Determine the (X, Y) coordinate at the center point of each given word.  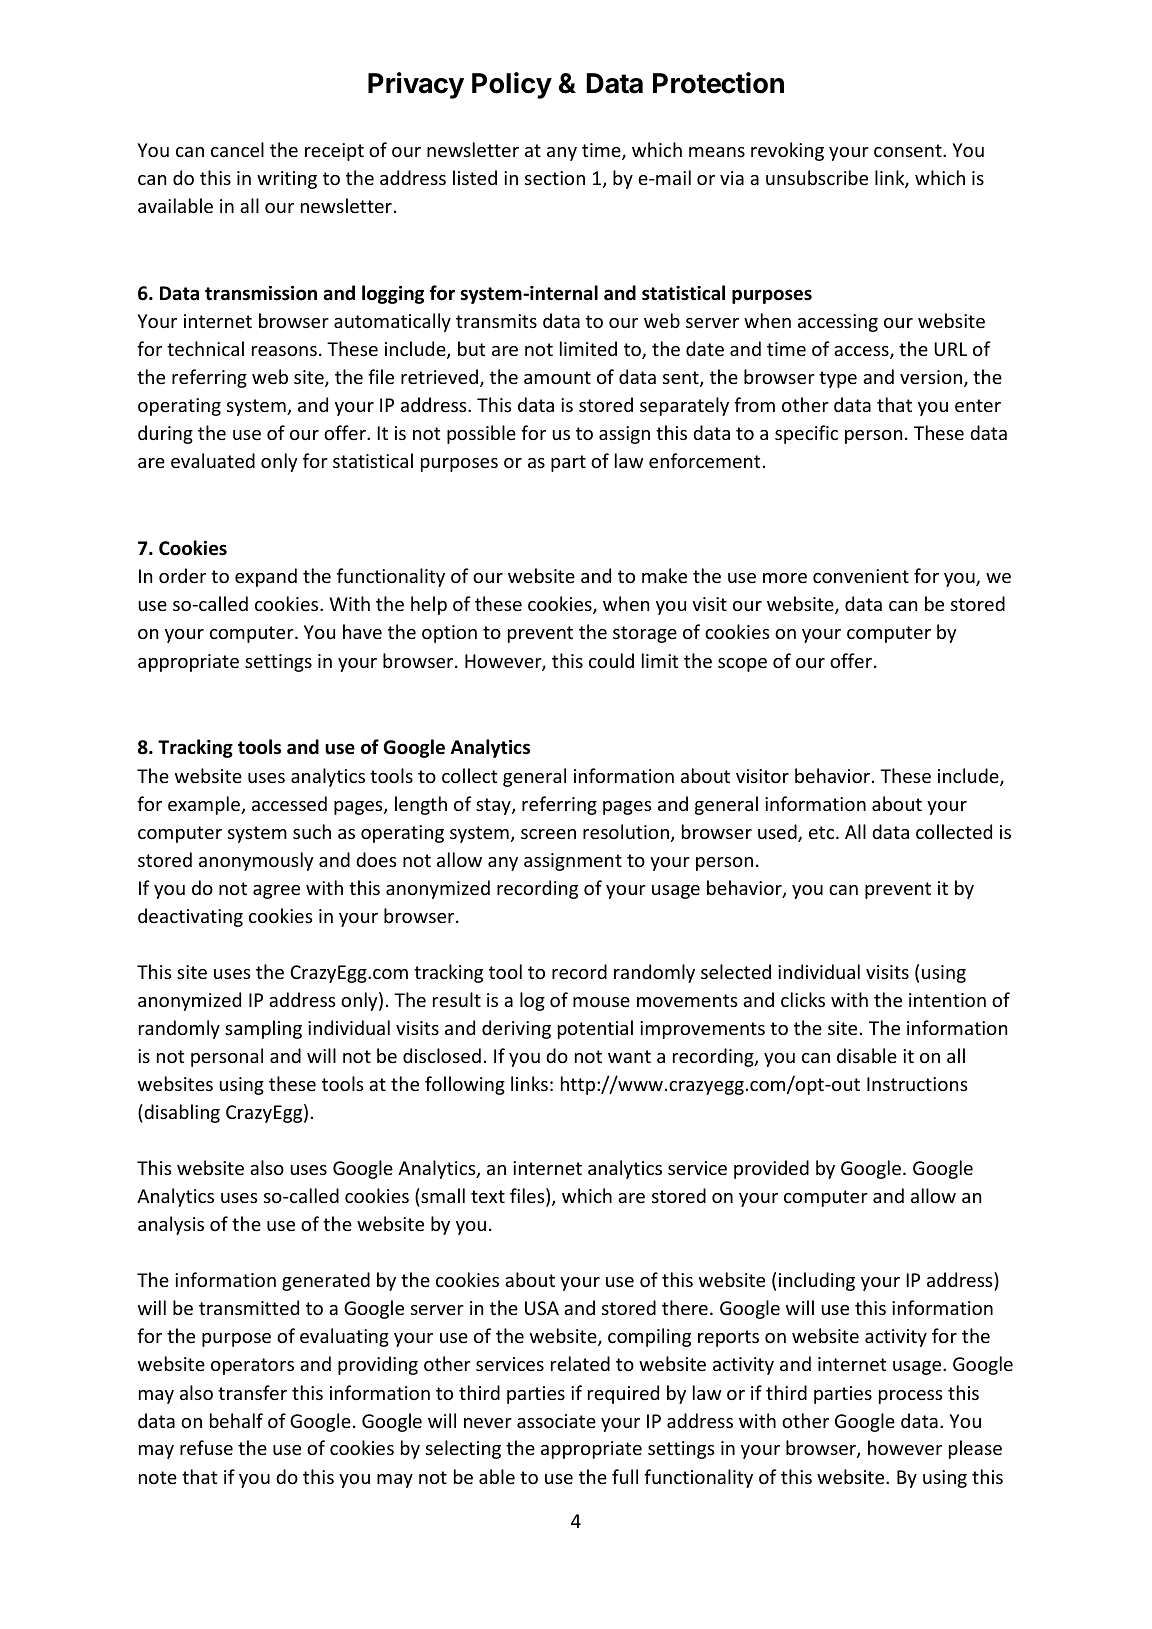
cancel (237, 149)
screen (548, 834)
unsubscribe (817, 177)
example (205, 805)
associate (556, 1421)
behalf (236, 1420)
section (555, 178)
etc (823, 832)
